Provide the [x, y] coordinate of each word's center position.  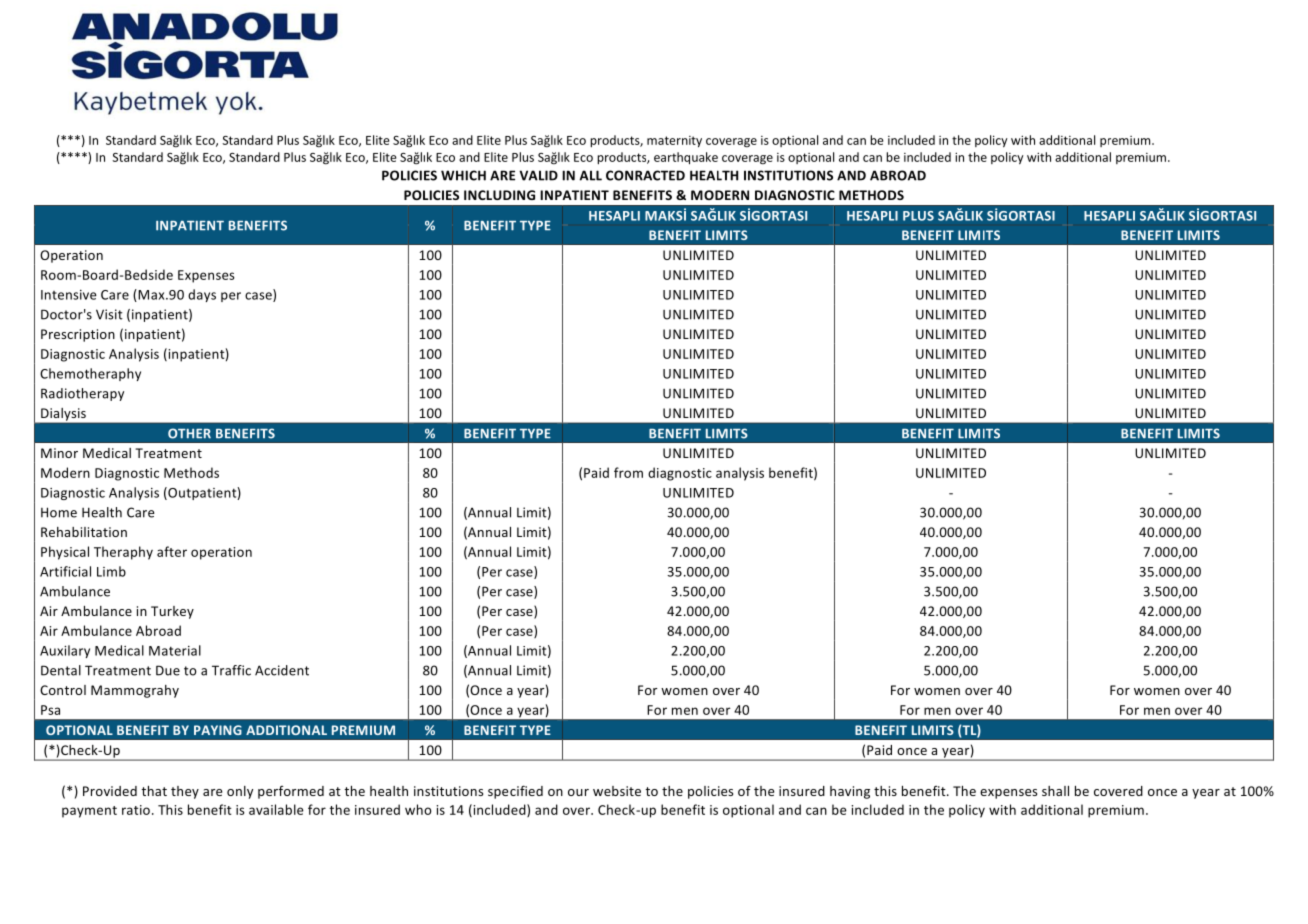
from [628, 472]
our [578, 792]
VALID [538, 175]
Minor [59, 453]
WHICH [463, 175]
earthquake [686, 158]
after [172, 551]
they [185, 792]
